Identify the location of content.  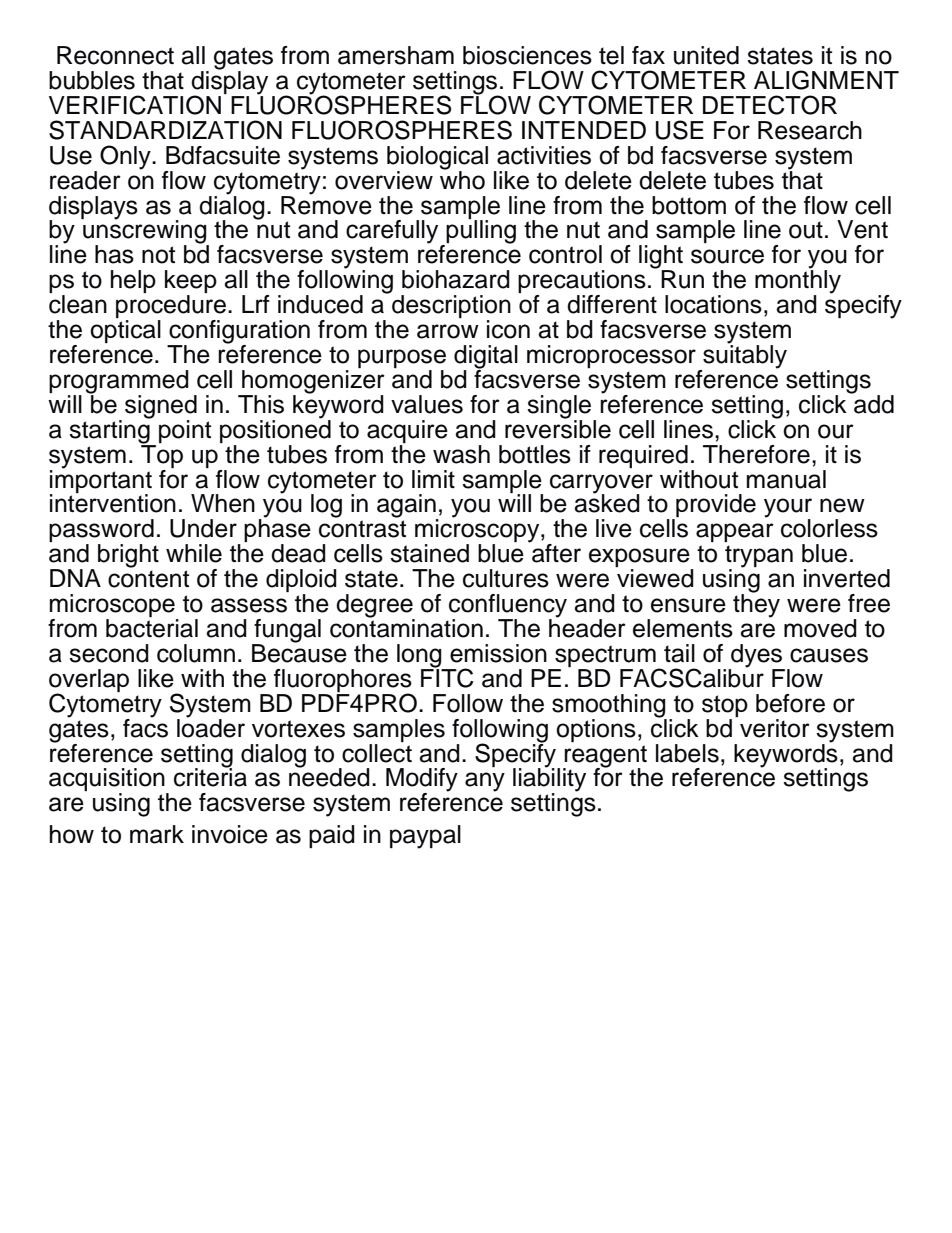
(148, 579).
